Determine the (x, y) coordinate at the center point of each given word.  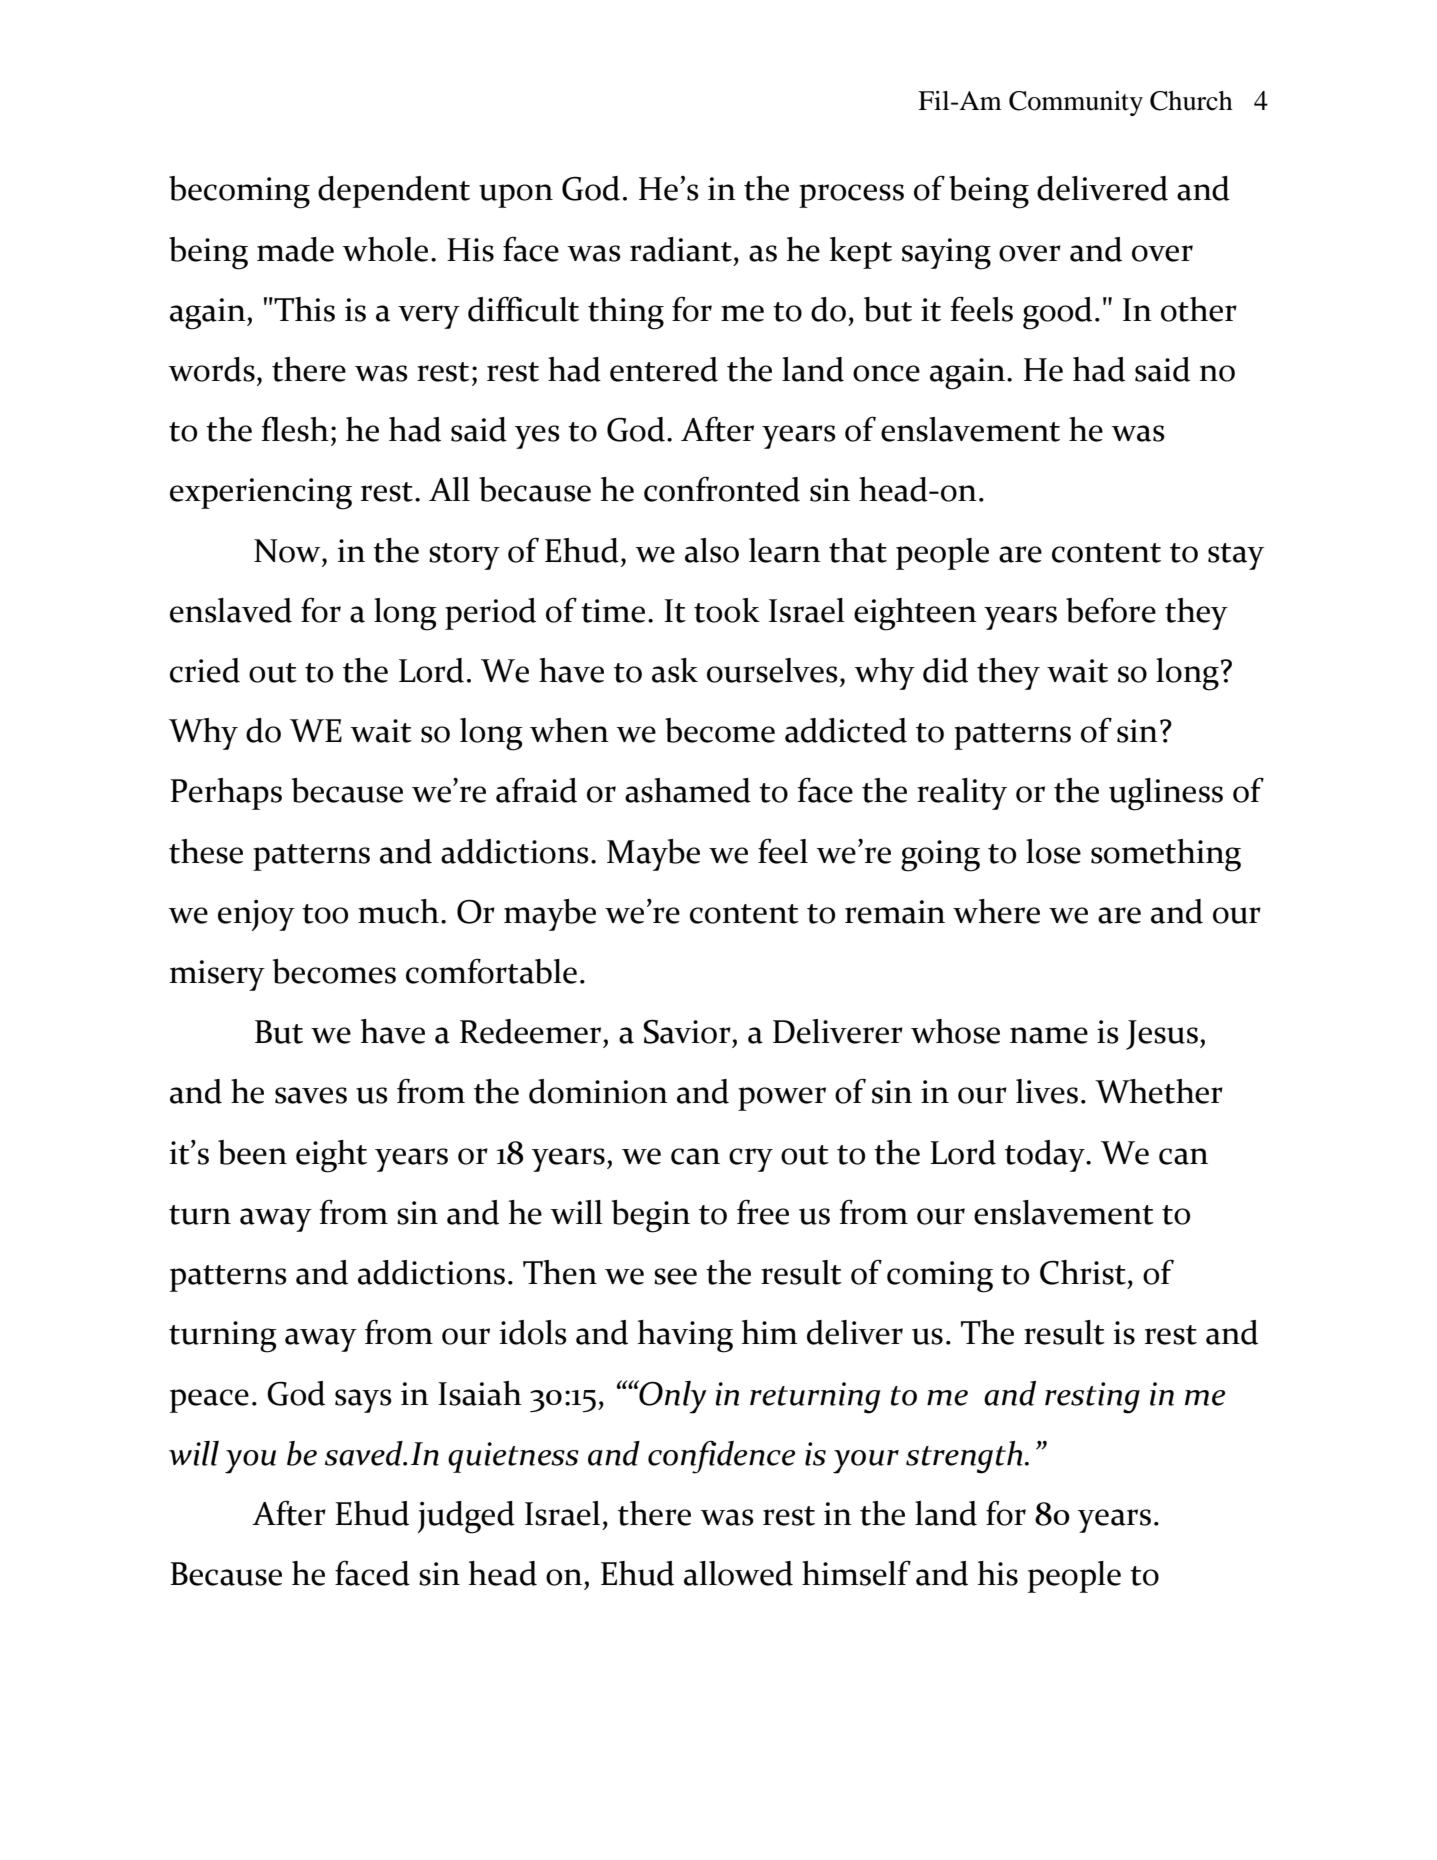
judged (466, 1517)
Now (288, 551)
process (851, 196)
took (727, 610)
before (1111, 610)
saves (311, 1095)
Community (1076, 103)
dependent (394, 192)
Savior (687, 1032)
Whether (1159, 1091)
